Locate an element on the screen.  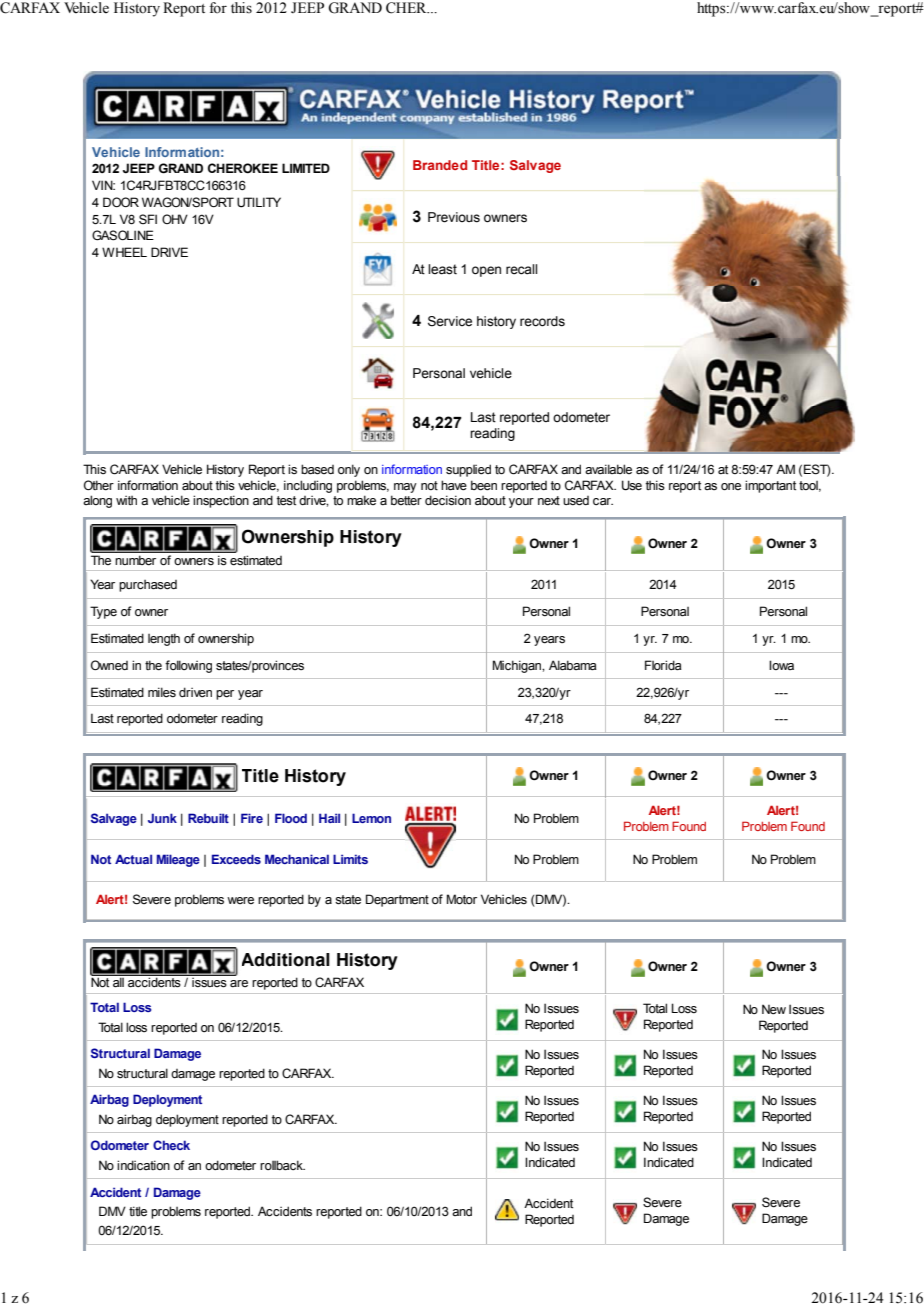
Junk is located at coordinates (162, 818).
